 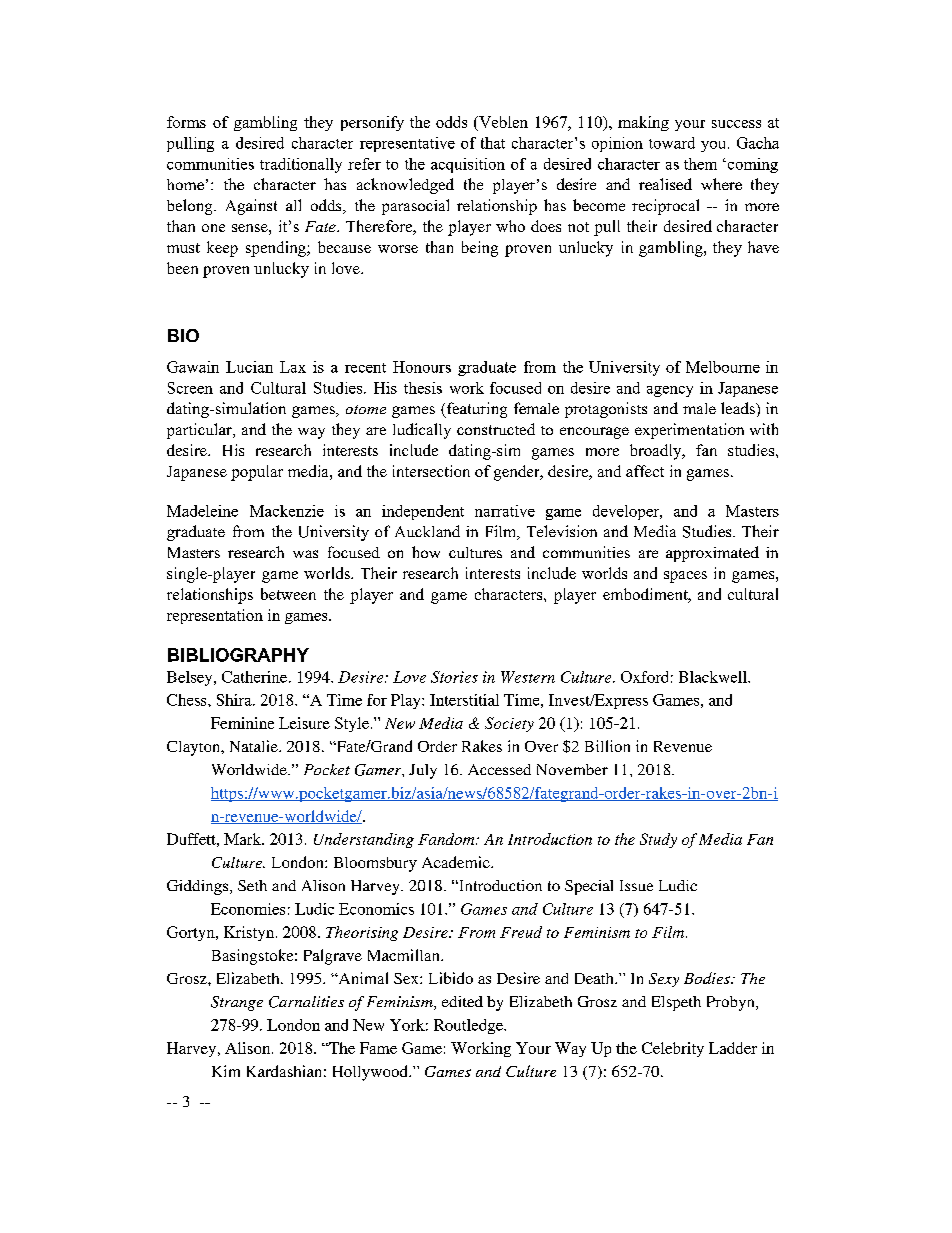 I want to click on traditionally, so click(x=301, y=165).
